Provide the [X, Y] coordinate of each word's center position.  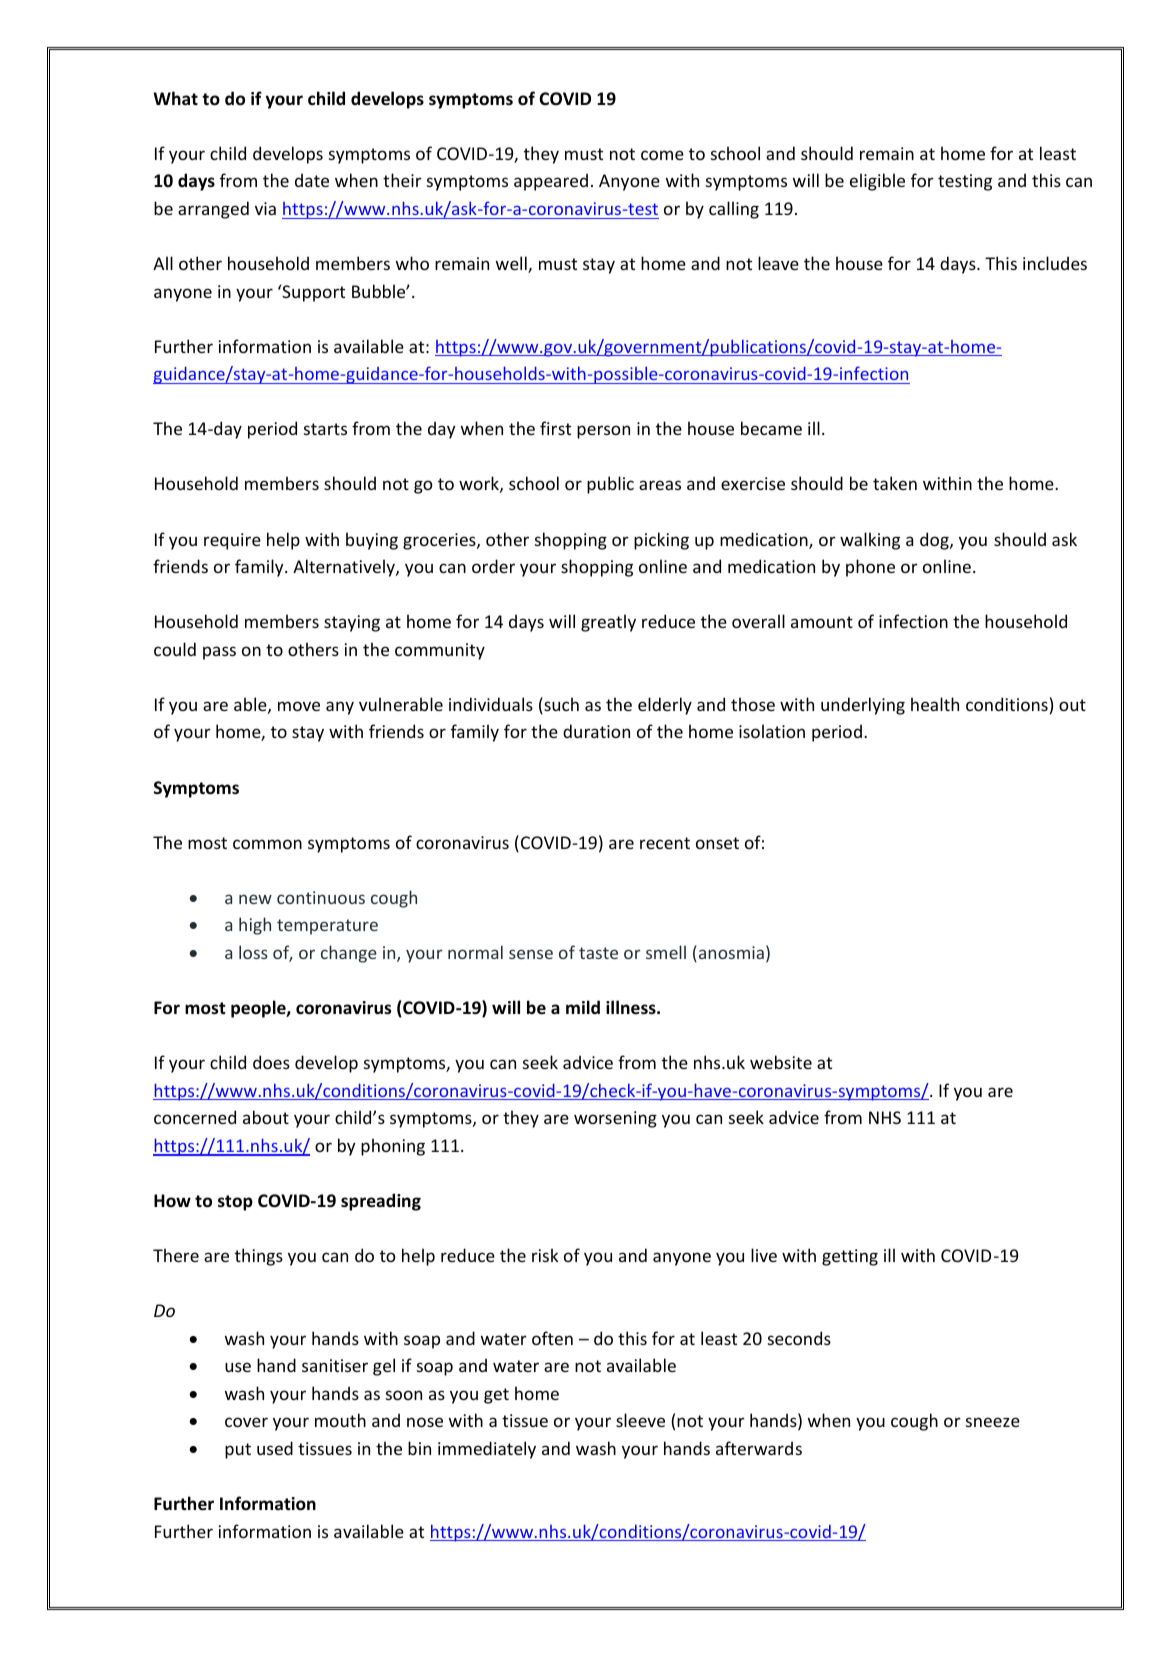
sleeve [640, 1420]
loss [253, 952]
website [781, 1062]
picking [661, 541]
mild [583, 1007]
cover [246, 1422]
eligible [877, 182]
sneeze [993, 1422]
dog [935, 541]
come [662, 155]
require [232, 541]
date [312, 180]
